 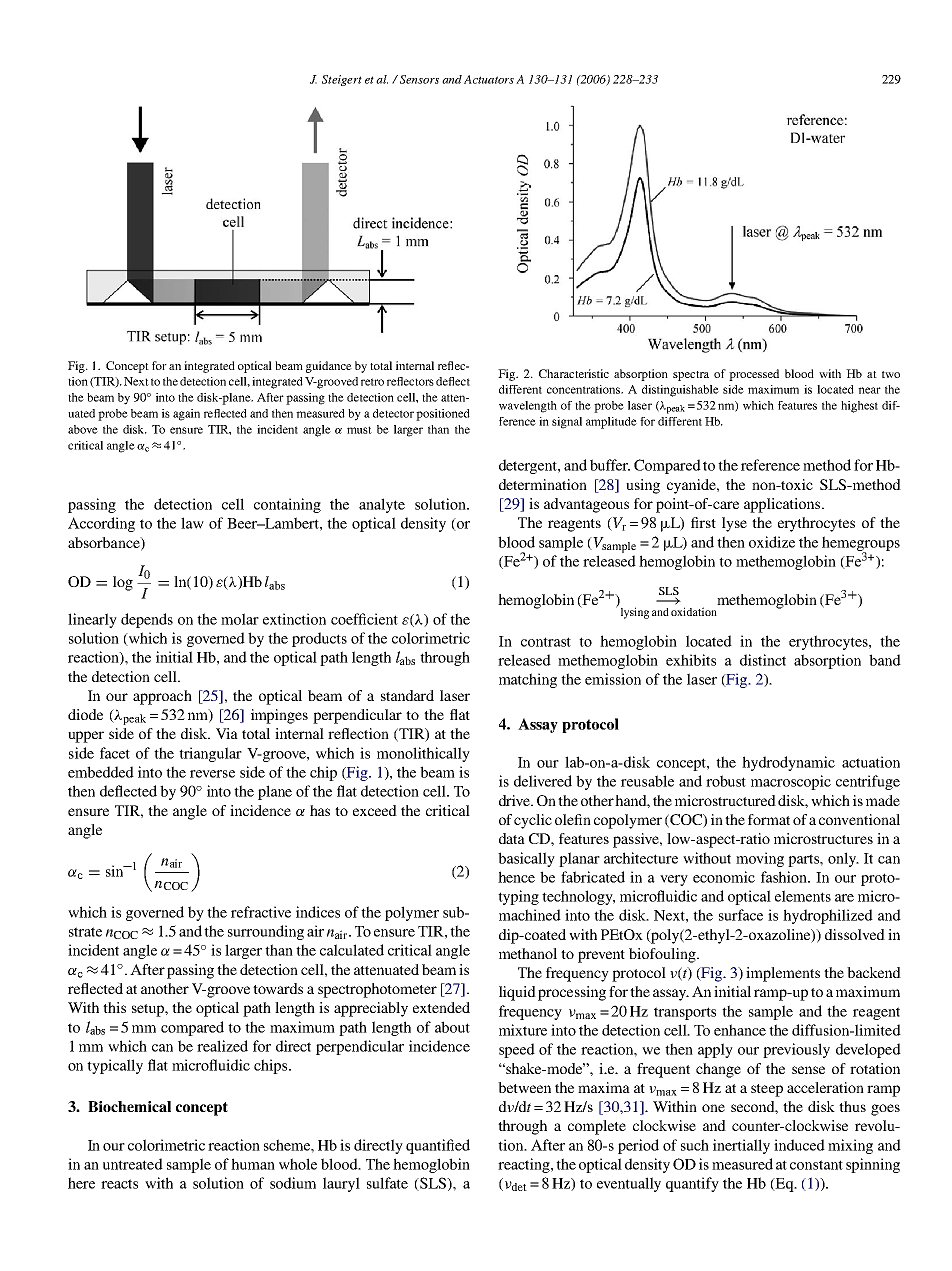 What do you see at coordinates (546, 642) in the page?
I see `contrast` at bounding box center [546, 642].
